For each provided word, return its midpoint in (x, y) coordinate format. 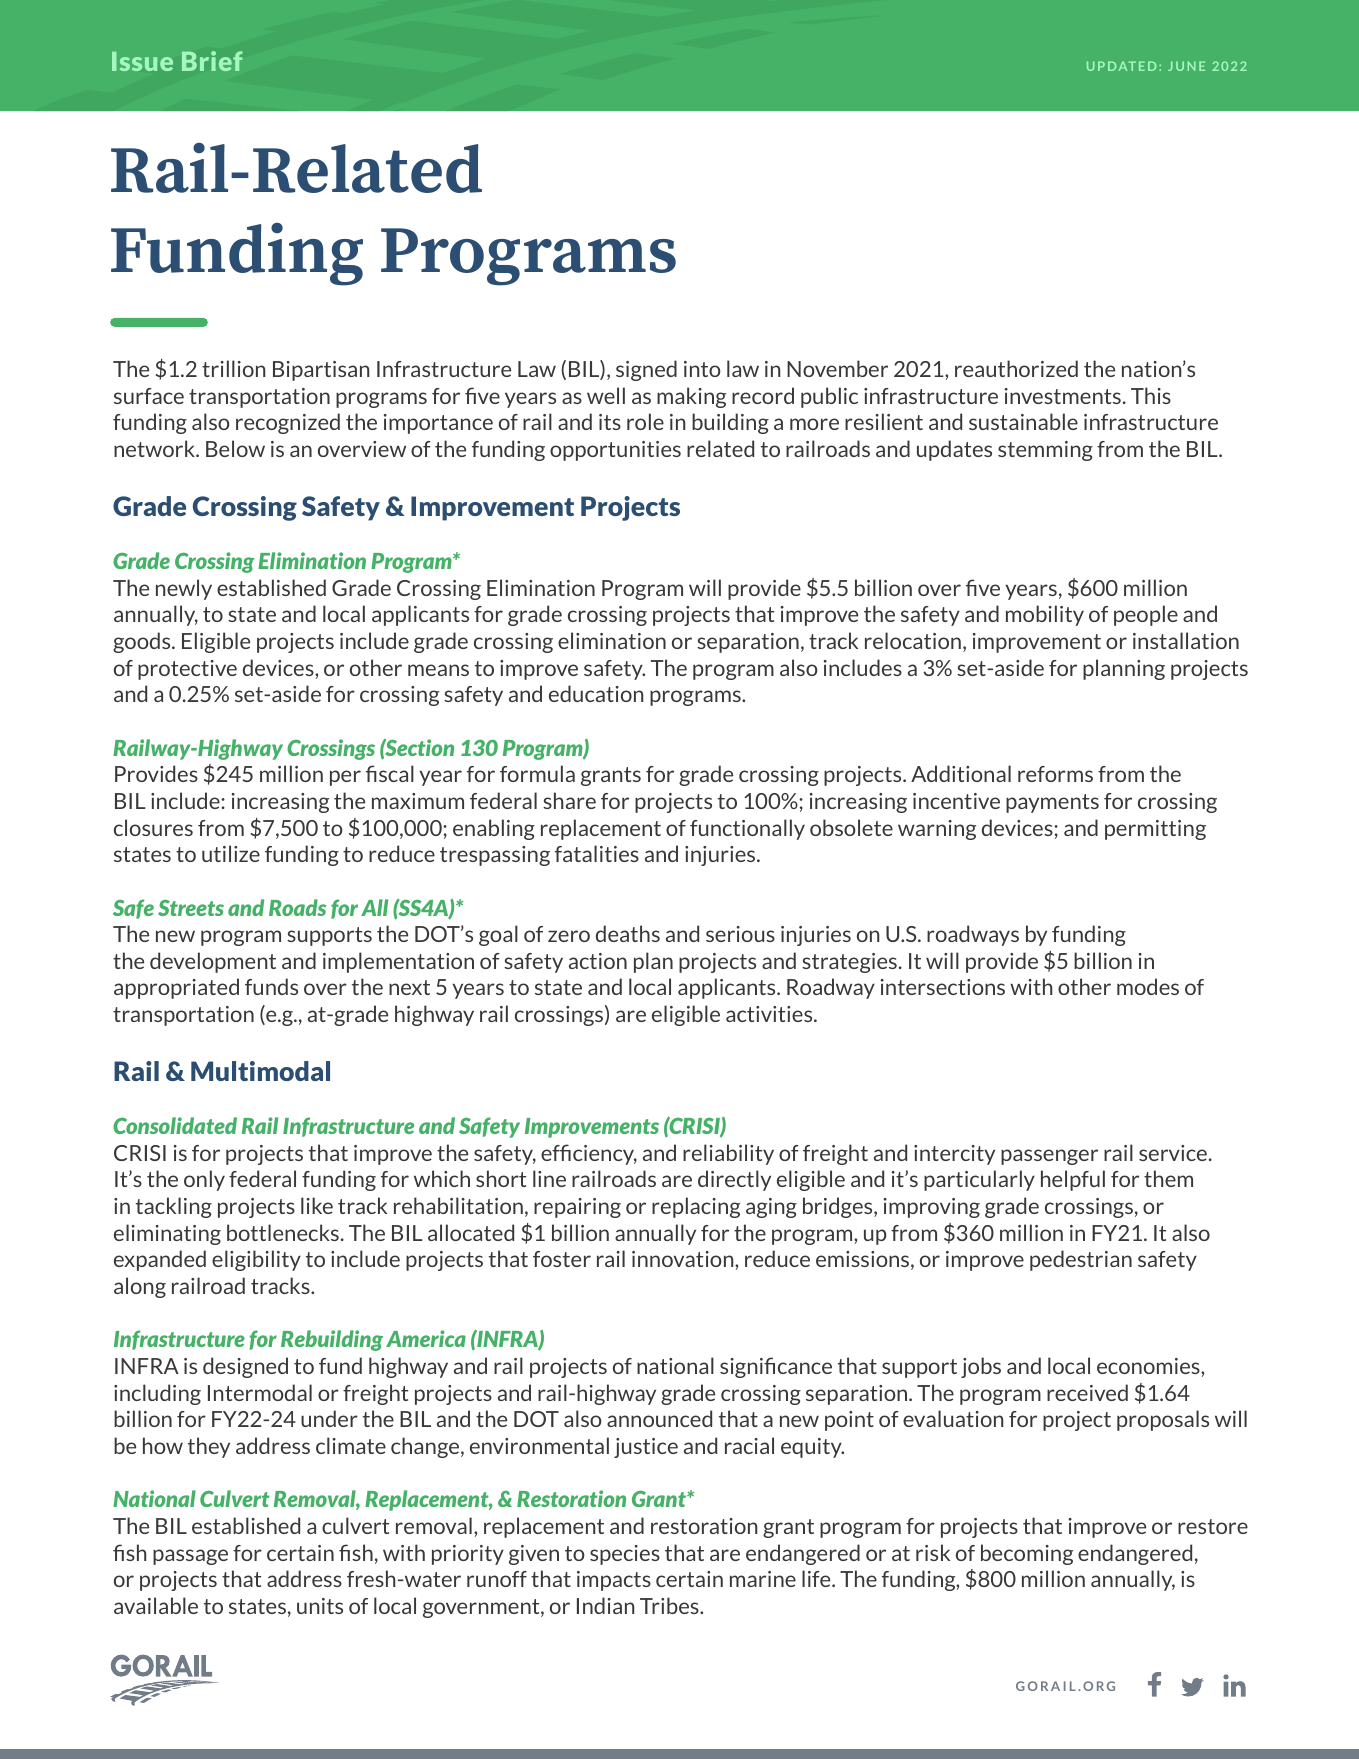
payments (1052, 803)
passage (190, 1557)
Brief (212, 61)
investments (1063, 396)
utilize (231, 853)
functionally (747, 829)
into (702, 369)
